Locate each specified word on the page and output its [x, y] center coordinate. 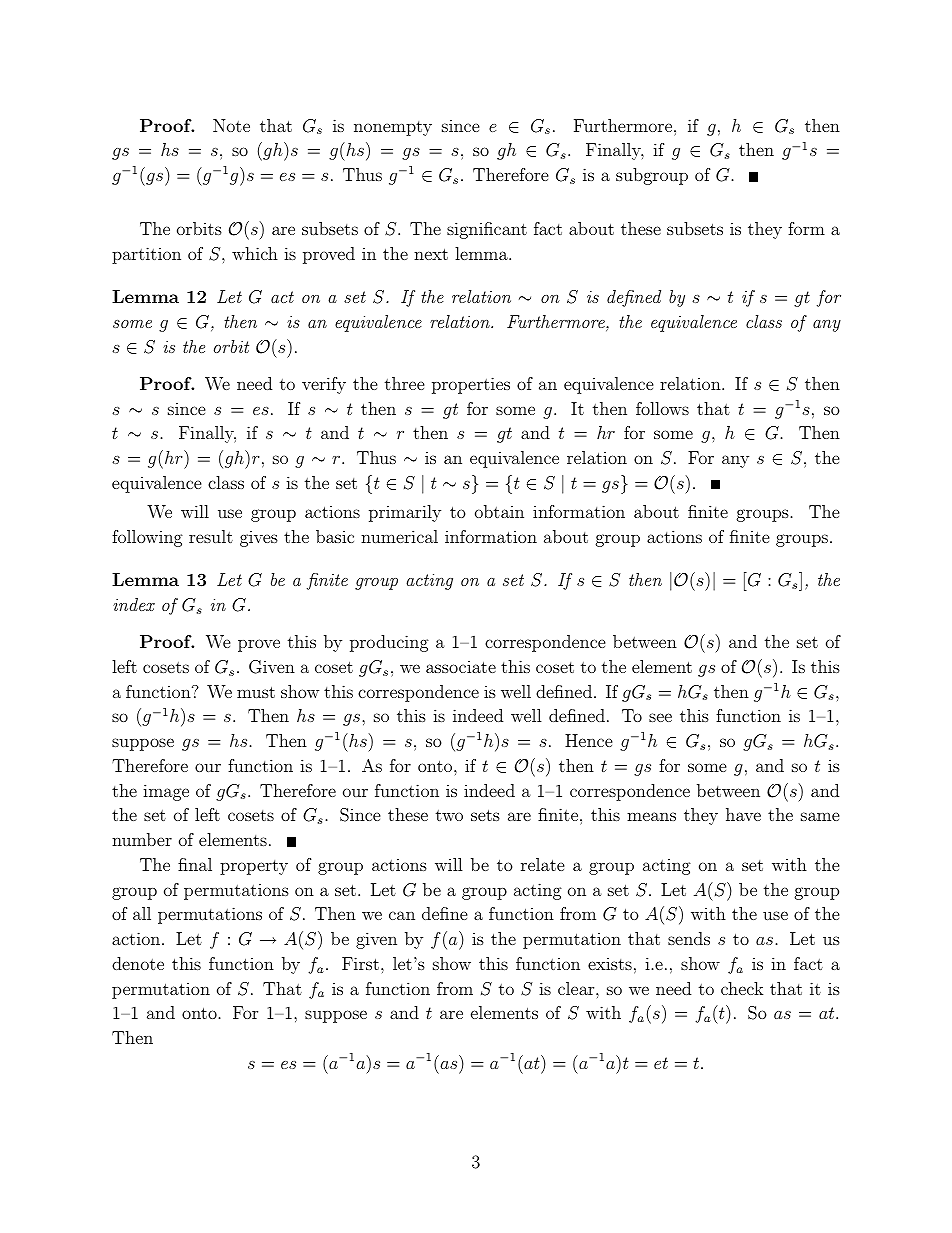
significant [487, 230]
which [255, 253]
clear [577, 988]
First [360, 963]
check [742, 988]
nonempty [393, 128]
